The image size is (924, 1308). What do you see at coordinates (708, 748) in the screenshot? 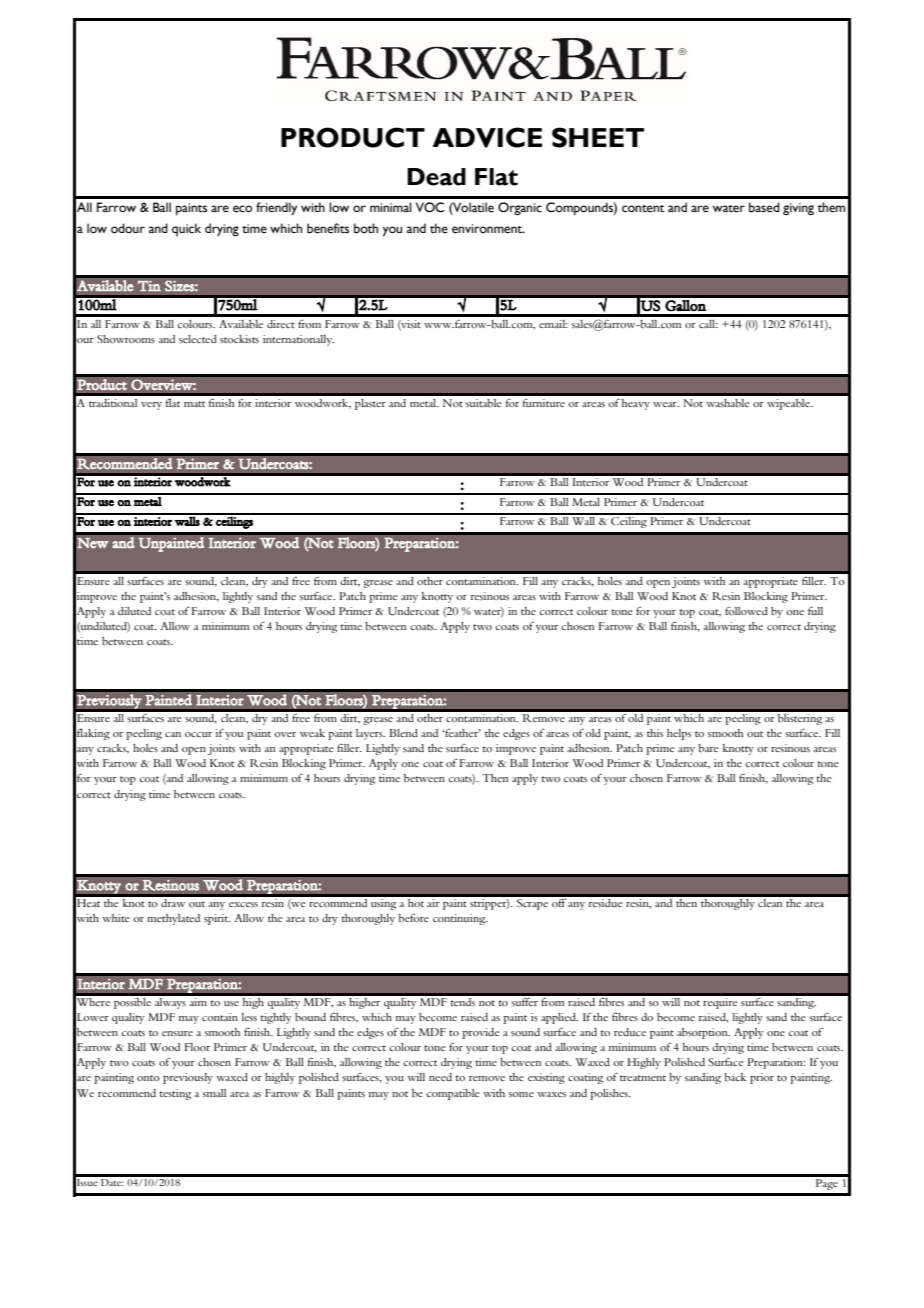
I see `bare` at bounding box center [708, 748].
